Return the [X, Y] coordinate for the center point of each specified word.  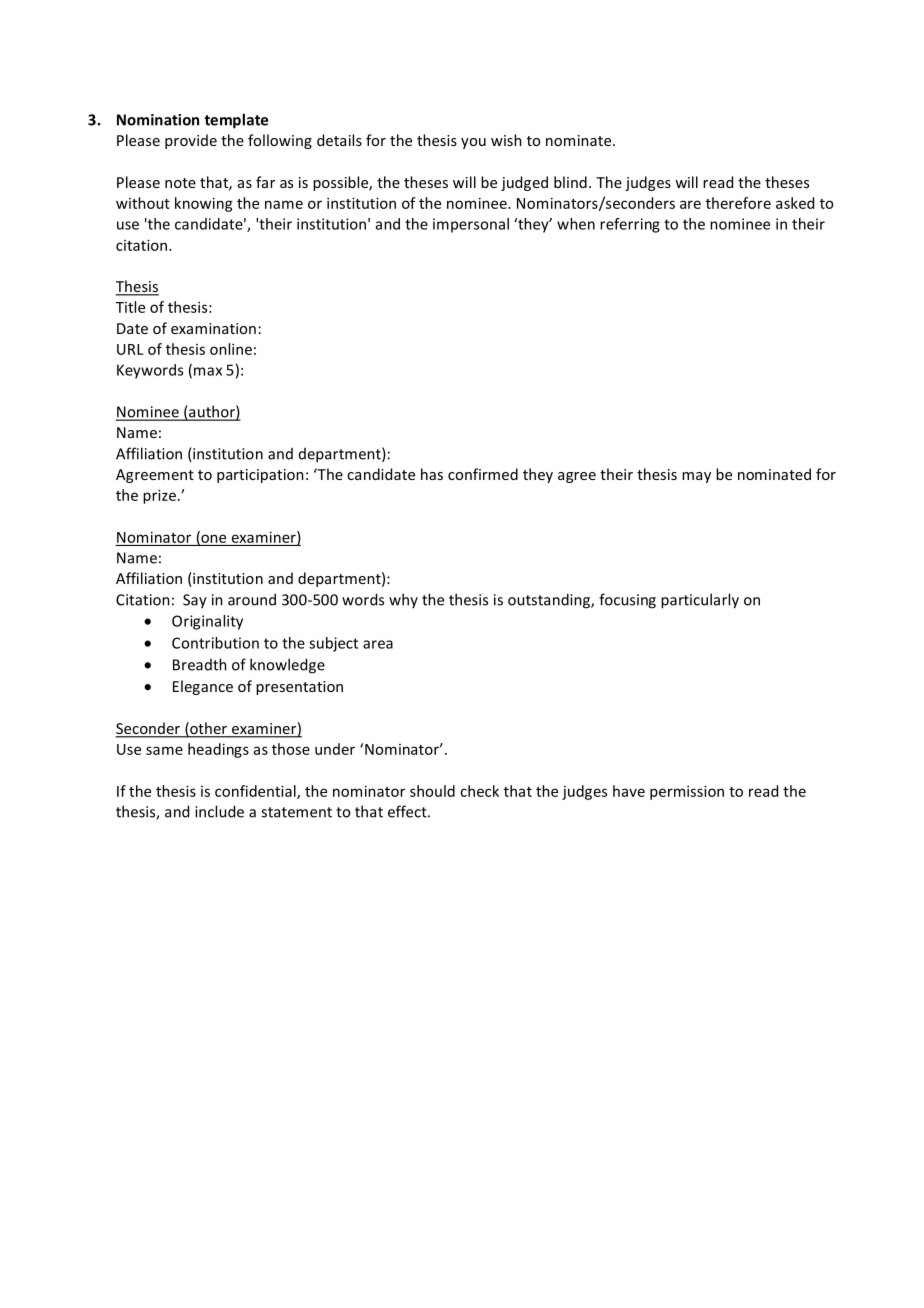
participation [260, 476]
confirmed [483, 474]
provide [191, 141]
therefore [738, 203]
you [473, 143]
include [219, 811]
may [696, 477]
